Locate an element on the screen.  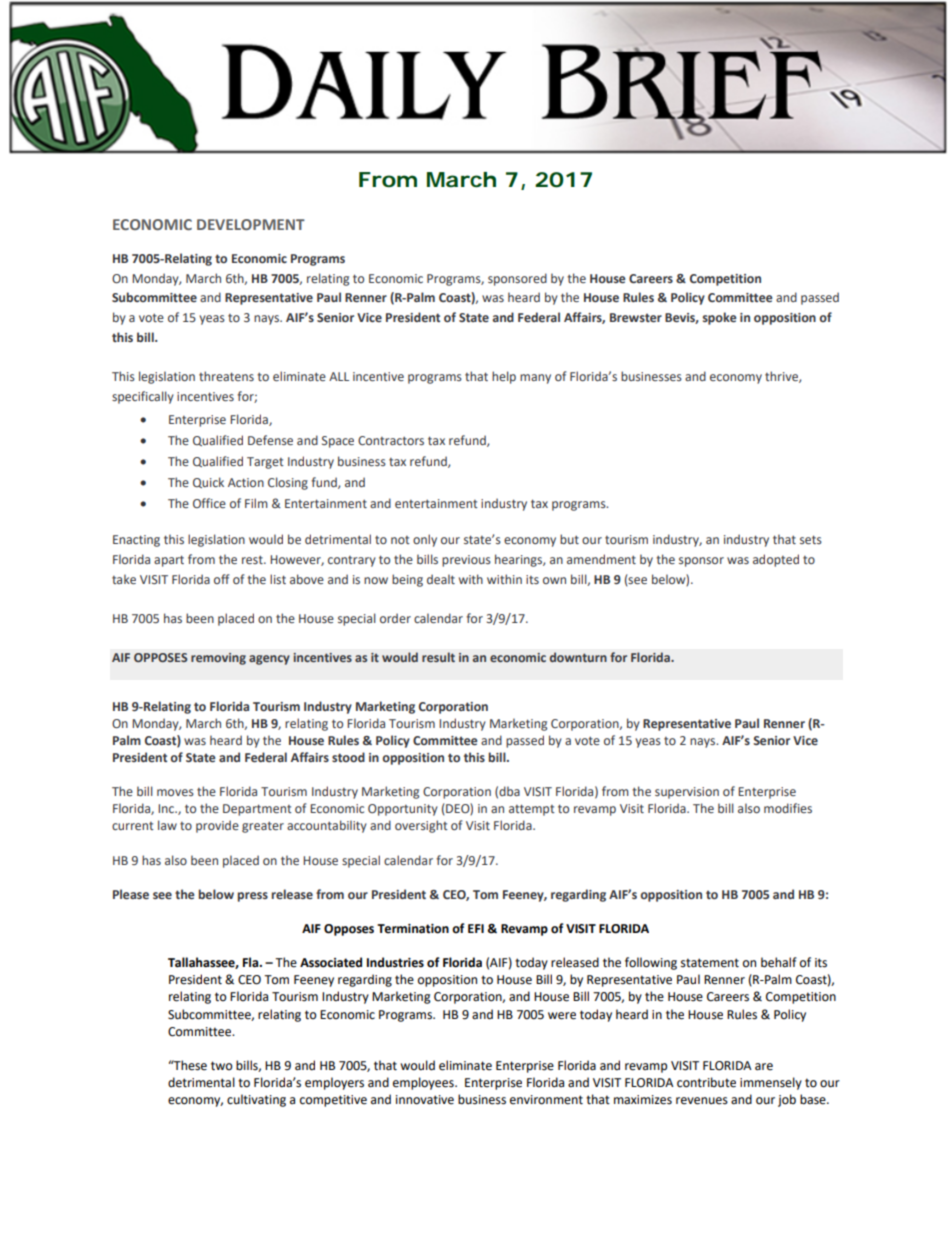
employees is located at coordinates (424, 1083).
